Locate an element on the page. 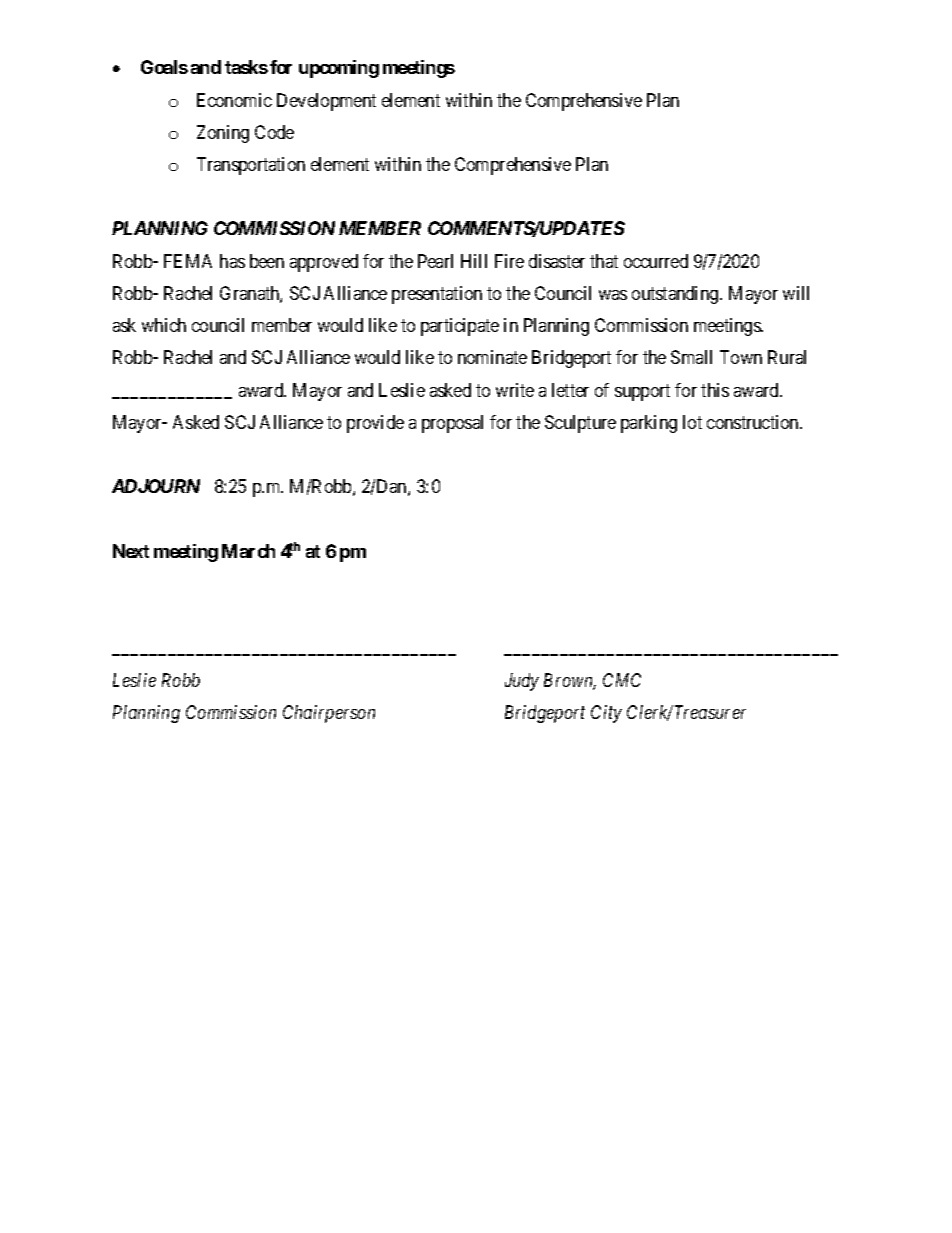  Economic is located at coordinates (234, 100).
